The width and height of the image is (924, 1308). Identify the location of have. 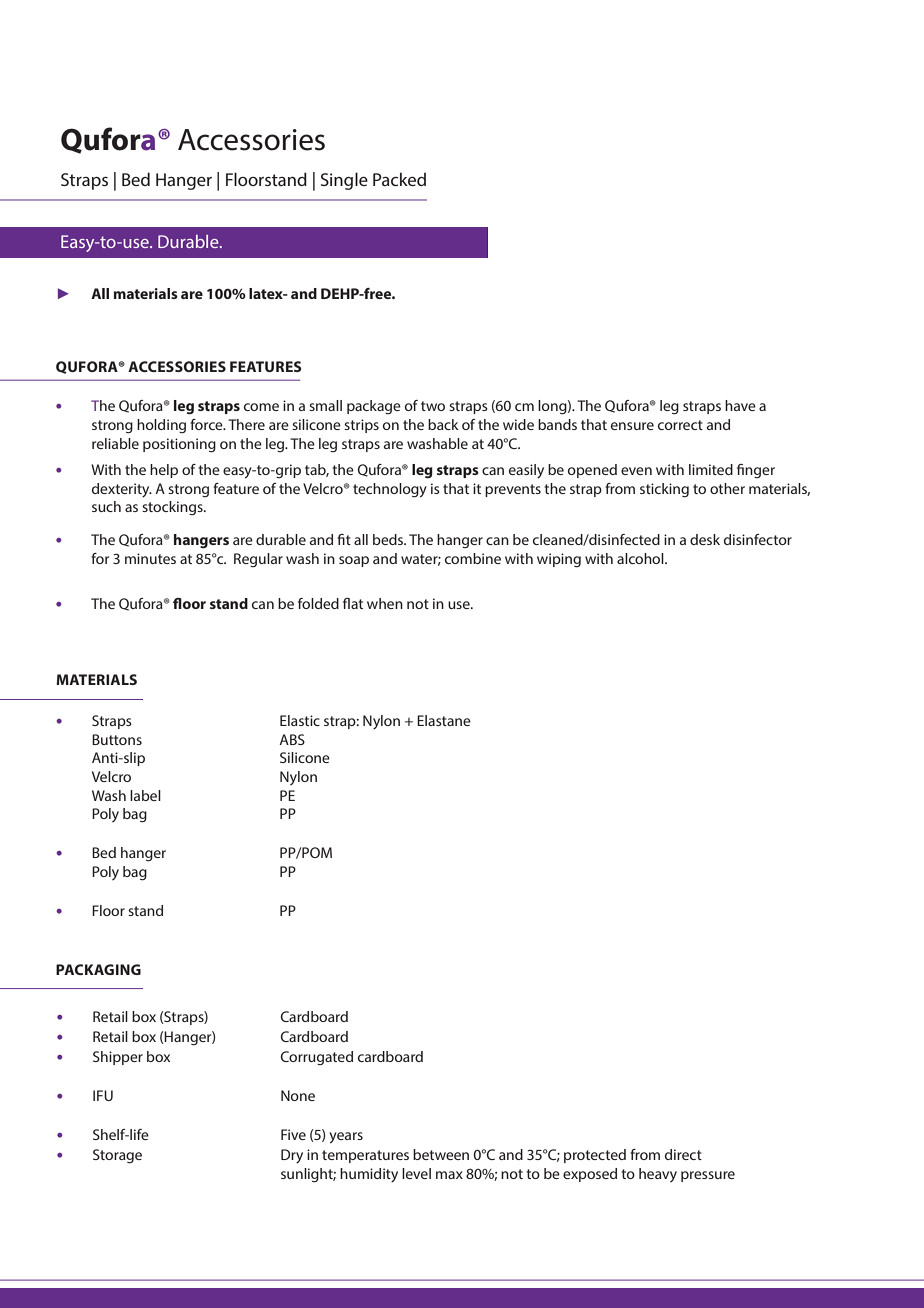
(740, 405).
